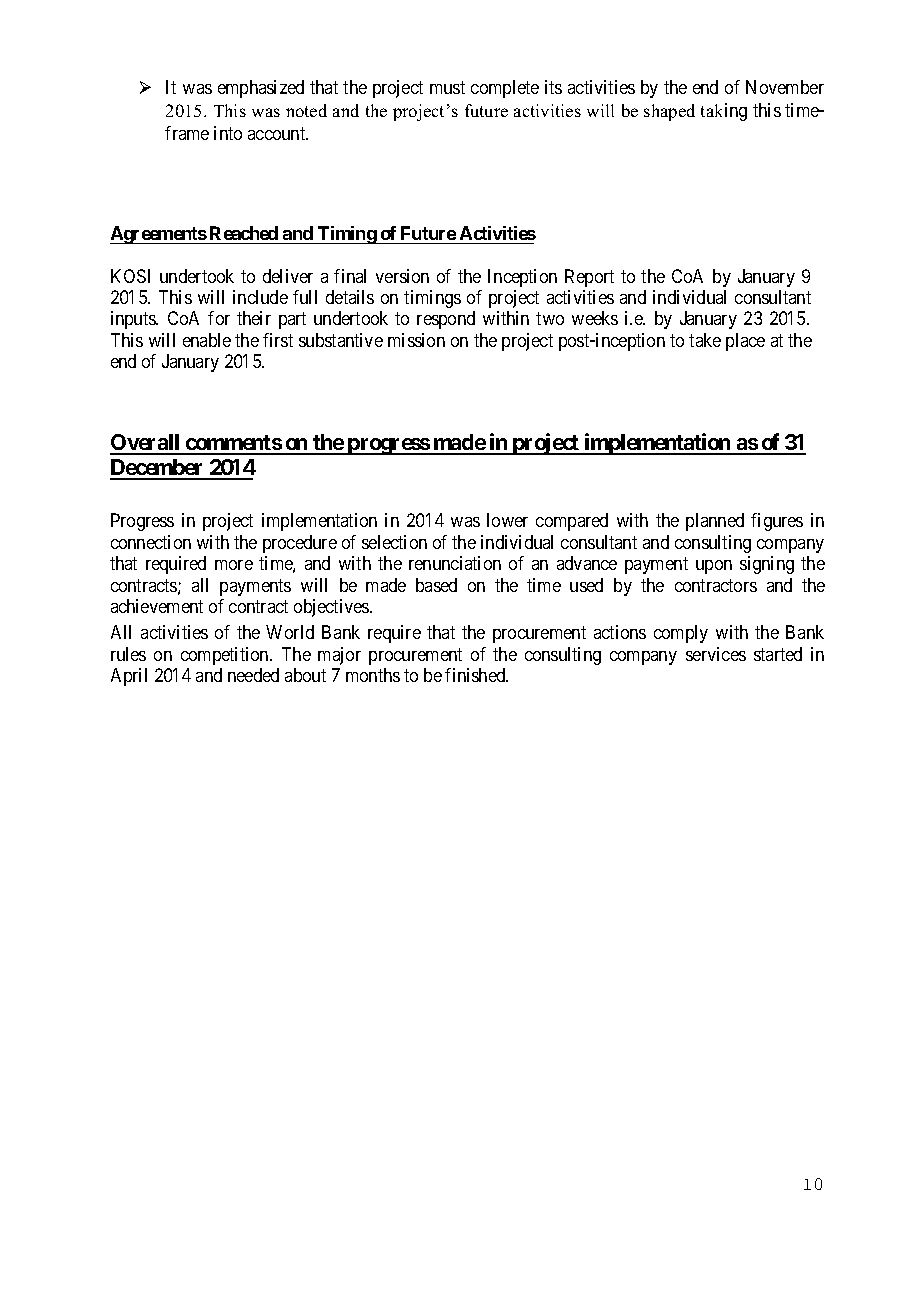 The image size is (924, 1308). I want to click on taking, so click(724, 112).
